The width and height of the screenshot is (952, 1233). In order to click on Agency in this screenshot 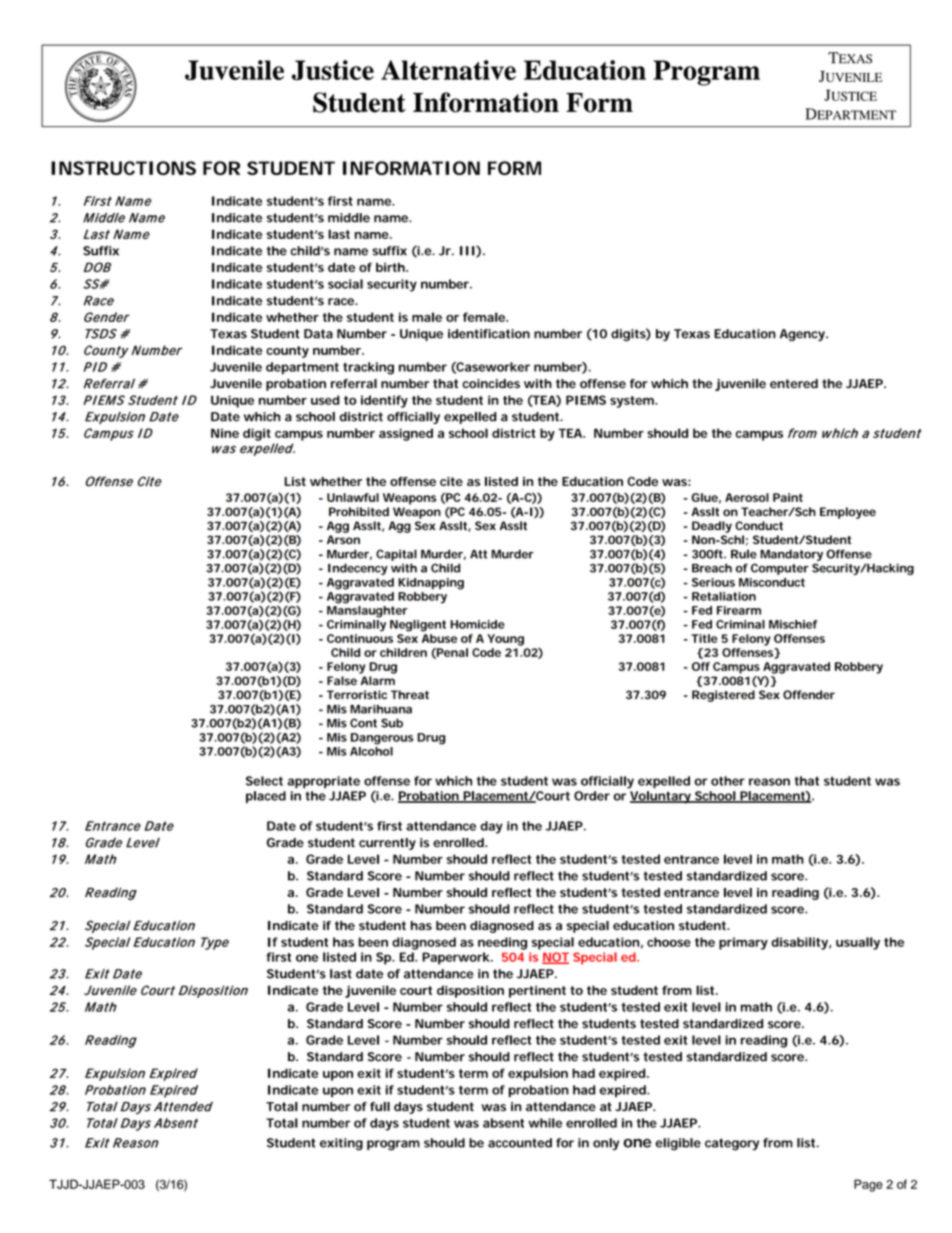, I will do `click(803, 335)`.
